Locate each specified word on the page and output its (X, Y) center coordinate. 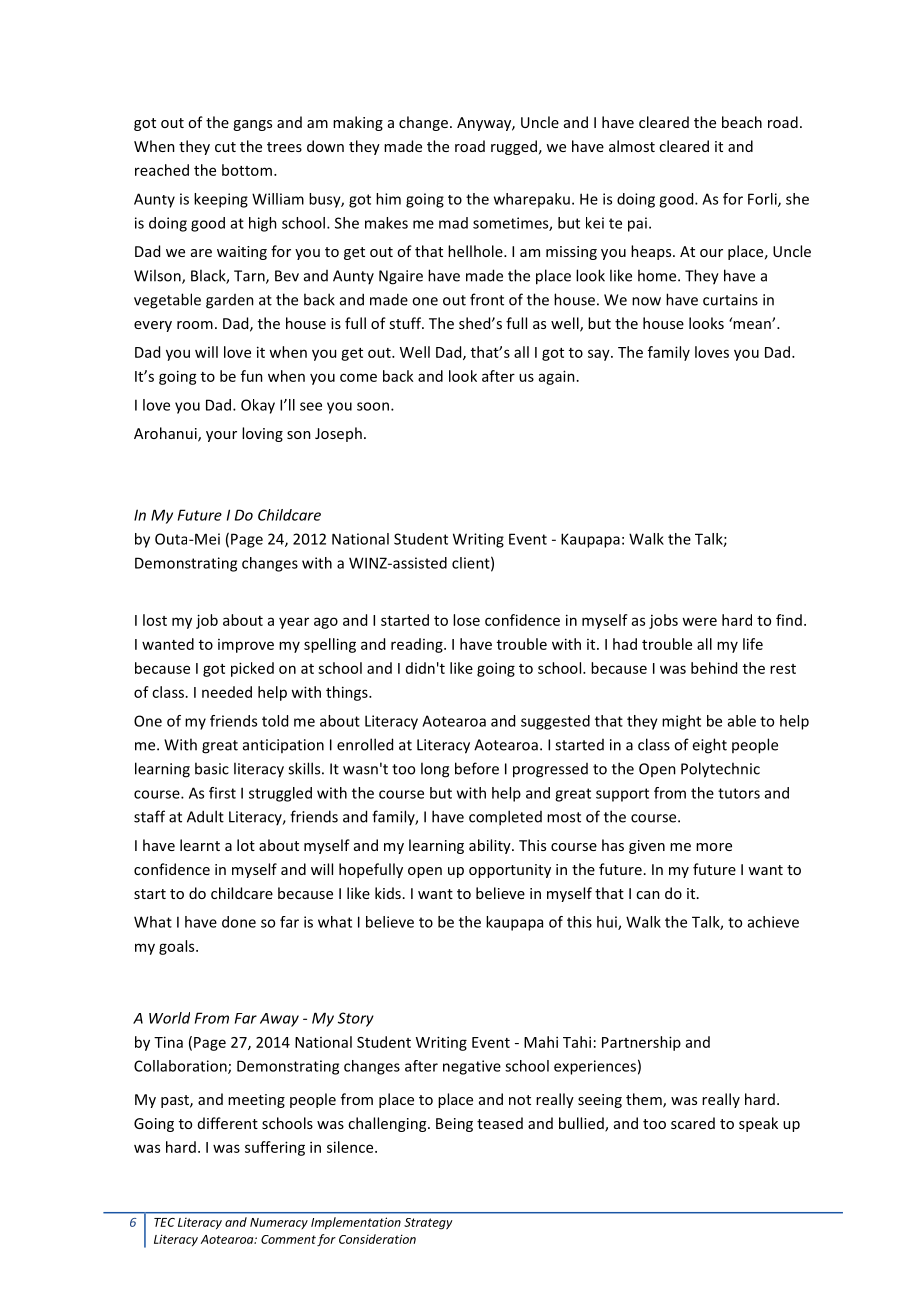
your (221, 436)
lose (466, 620)
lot (246, 845)
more (714, 847)
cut (225, 147)
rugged (514, 147)
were (699, 621)
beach (742, 122)
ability (491, 846)
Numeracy (279, 1223)
